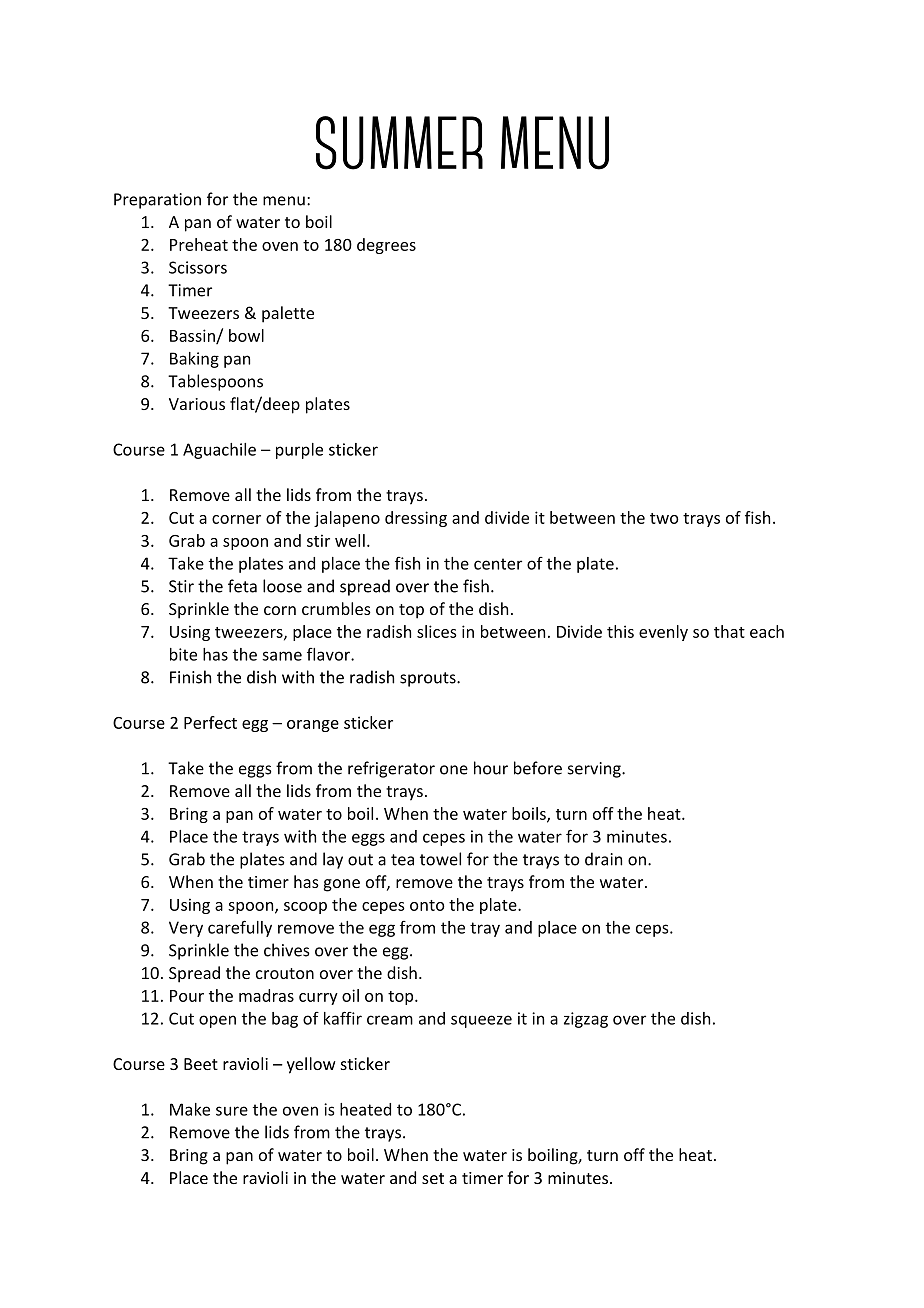 Image resolution: width=924 pixels, height=1308 pixels. Describe the element at coordinates (190, 677) in the screenshot. I see `Finish` at that location.
